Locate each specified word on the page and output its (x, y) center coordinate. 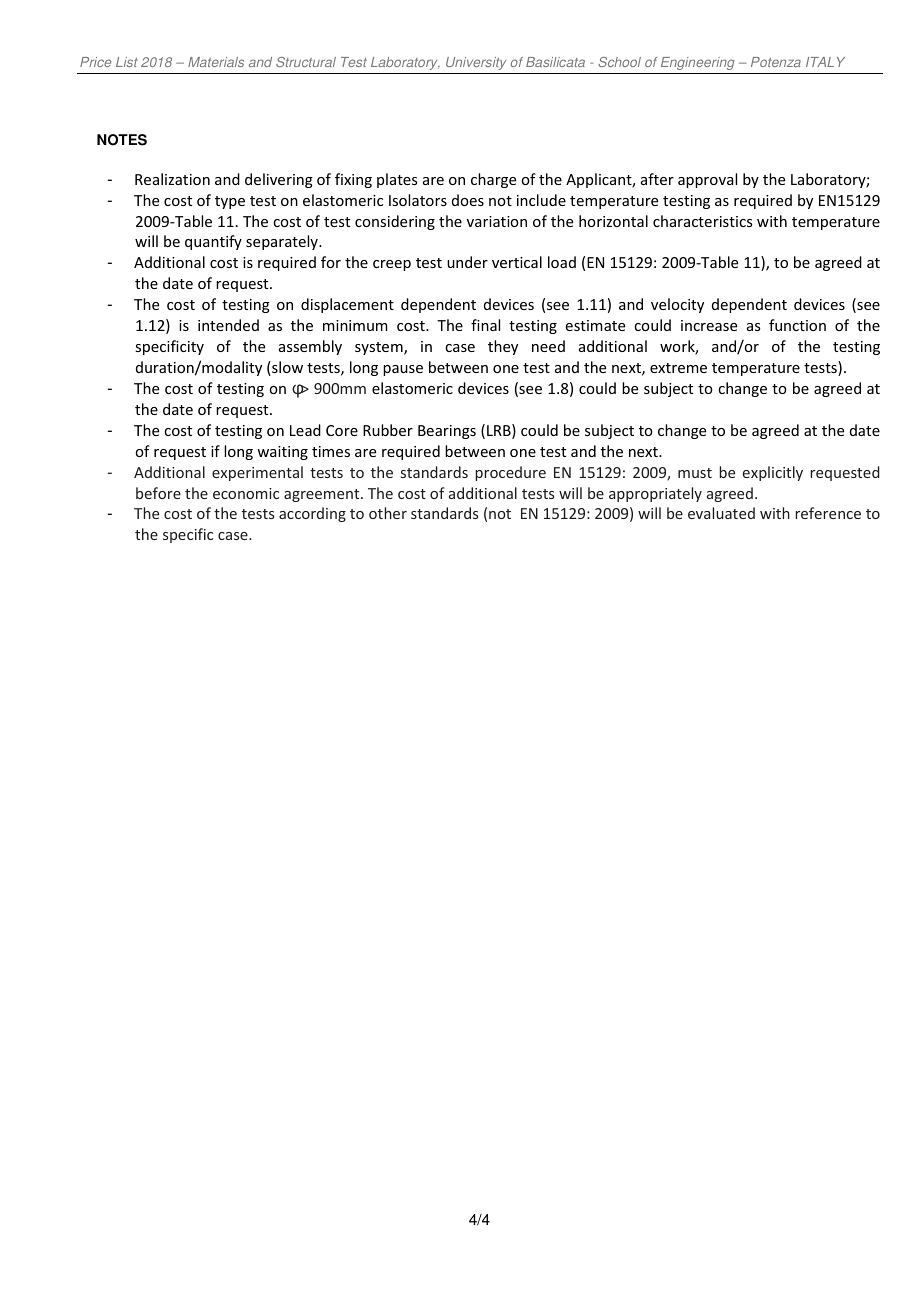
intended (228, 325)
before (158, 493)
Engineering (698, 63)
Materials (216, 62)
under (467, 262)
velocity (677, 305)
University (476, 63)
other (388, 513)
